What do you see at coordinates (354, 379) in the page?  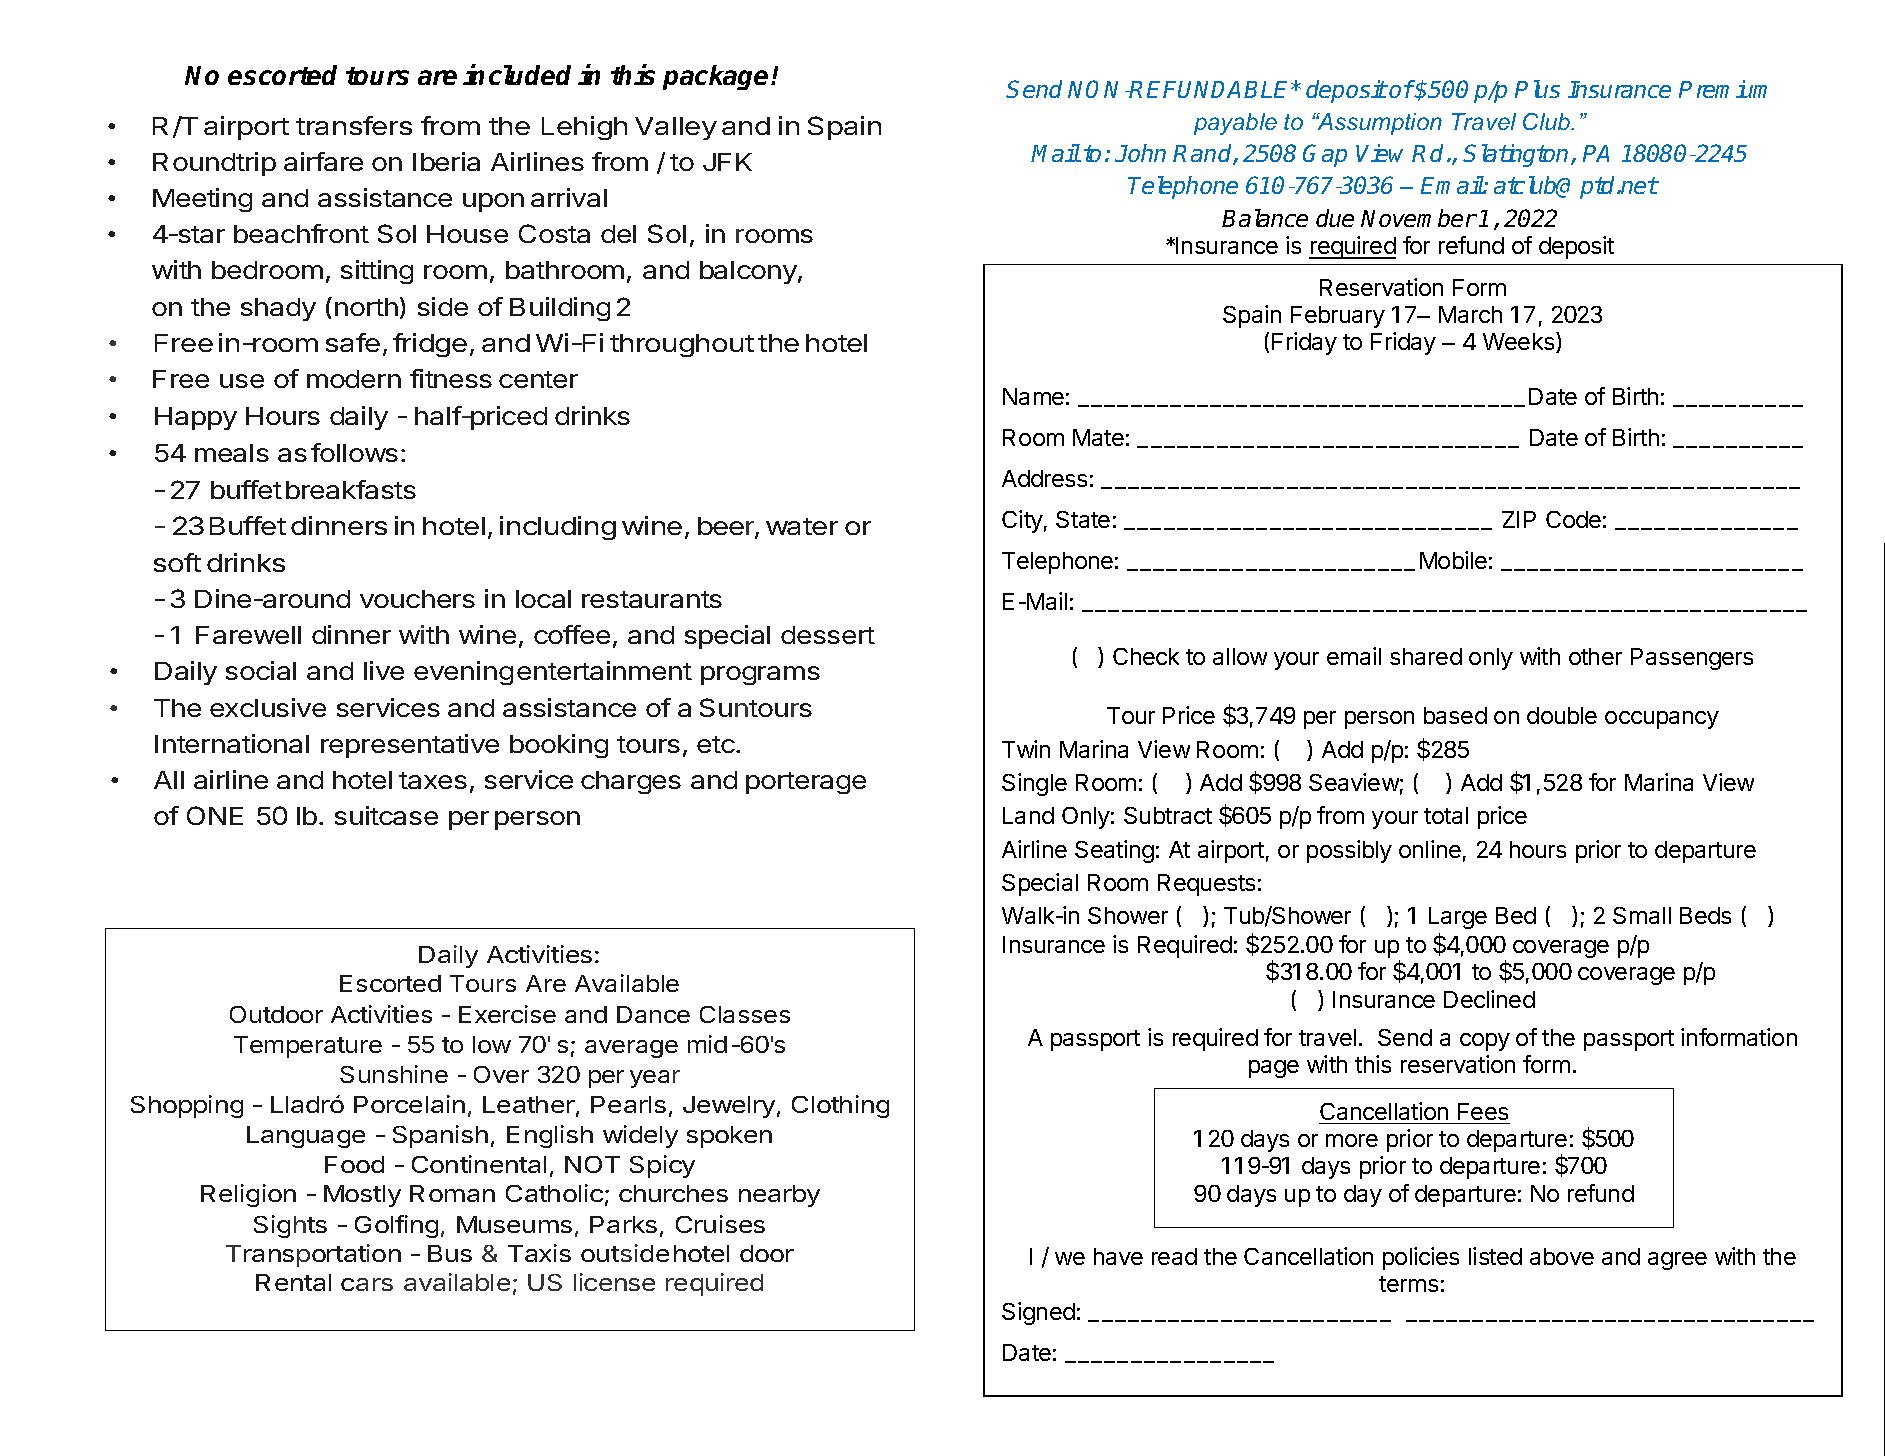 I see `modern` at bounding box center [354, 379].
